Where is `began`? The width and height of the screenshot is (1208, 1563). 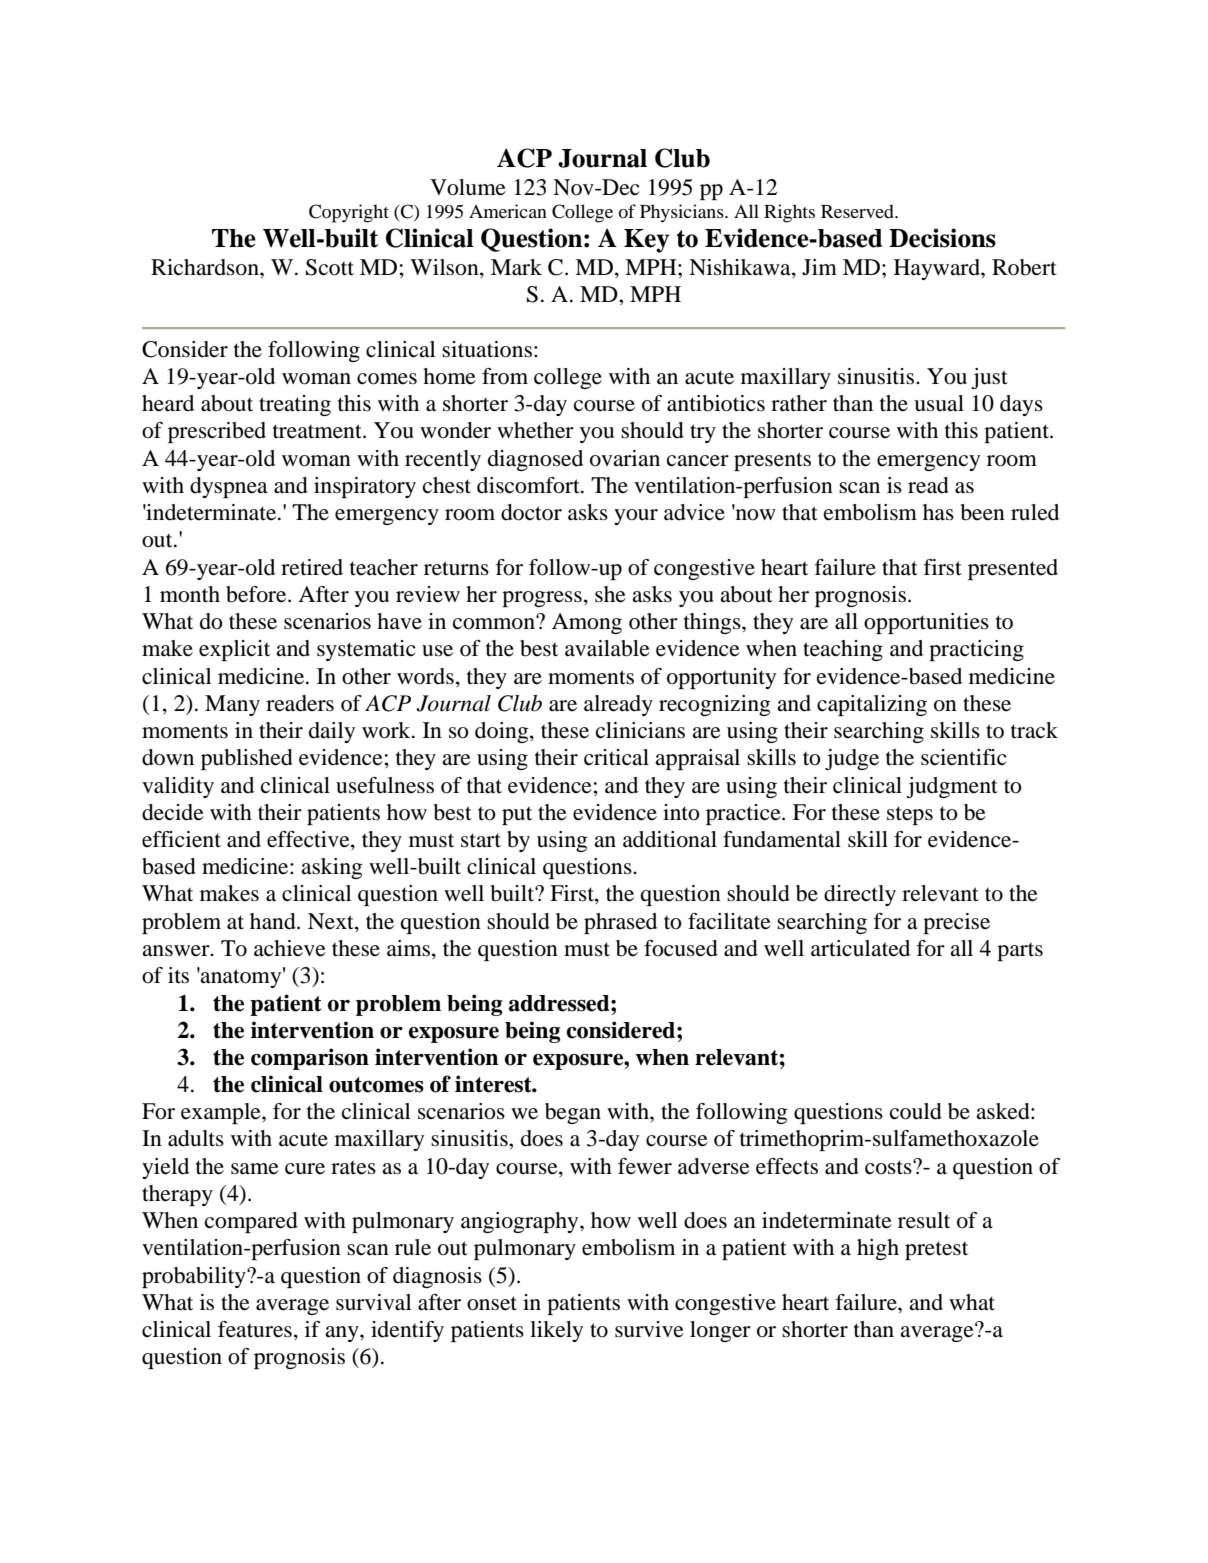
began is located at coordinates (573, 1113).
